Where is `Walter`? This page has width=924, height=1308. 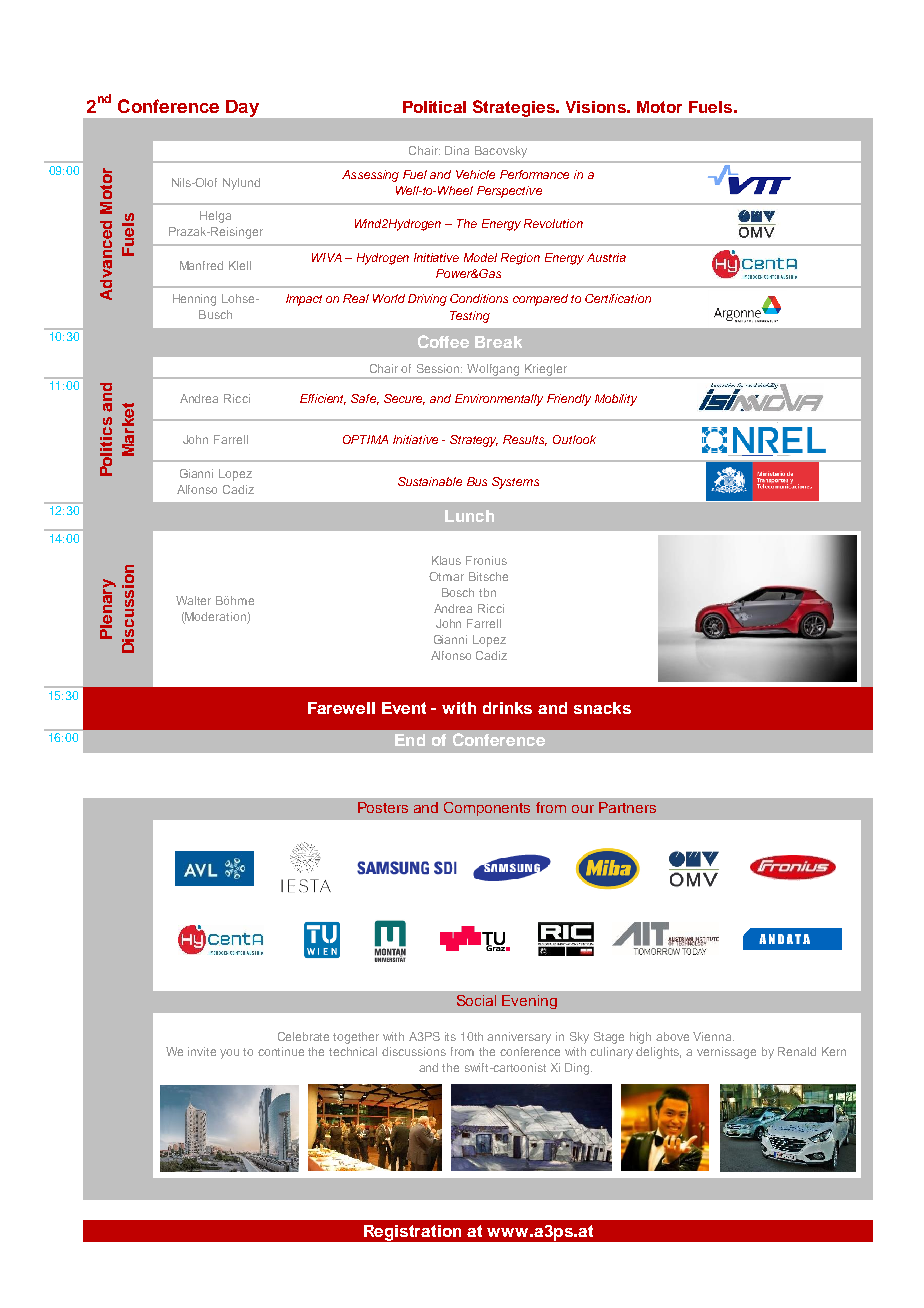
Walter is located at coordinates (193, 600).
